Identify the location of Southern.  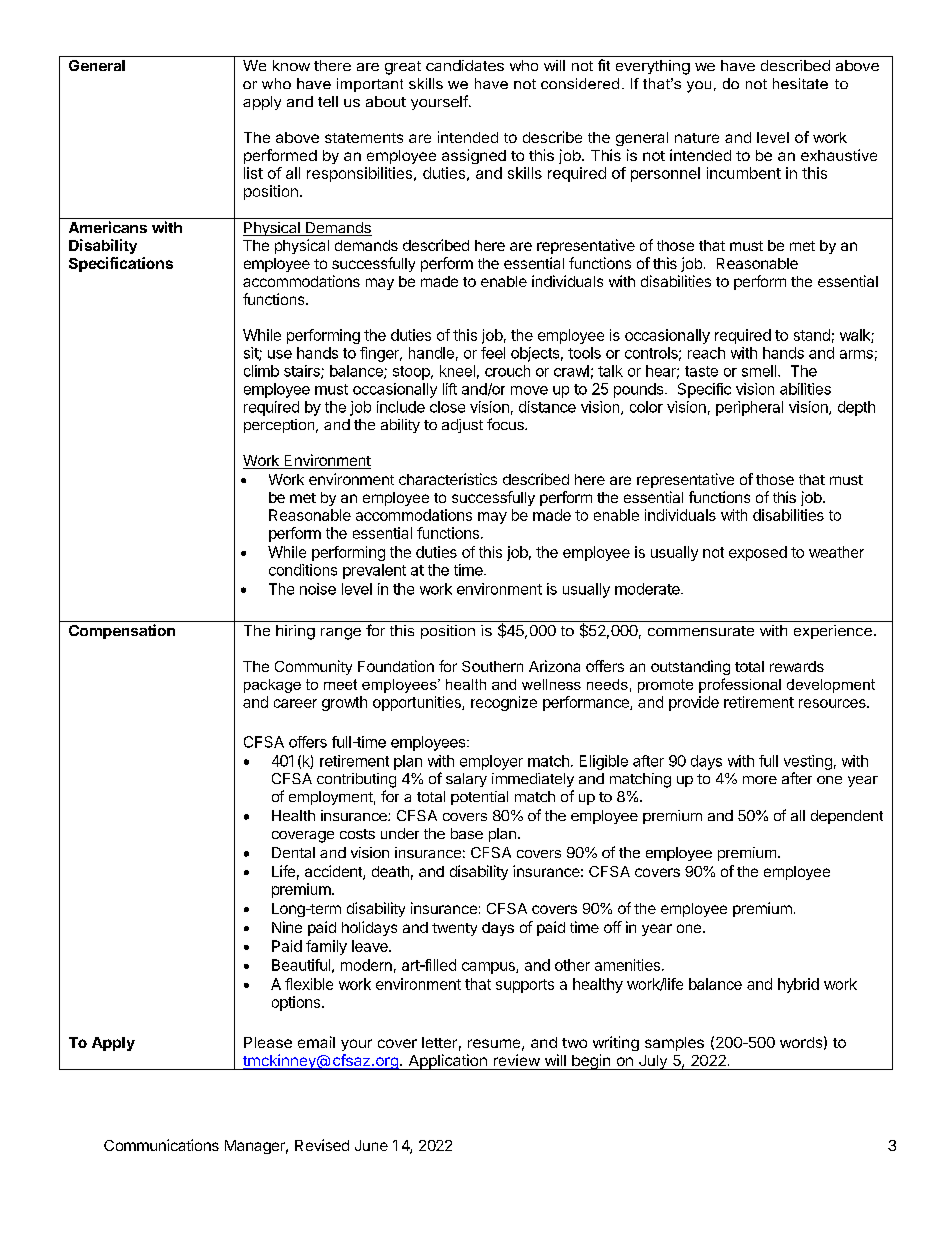
(492, 666).
